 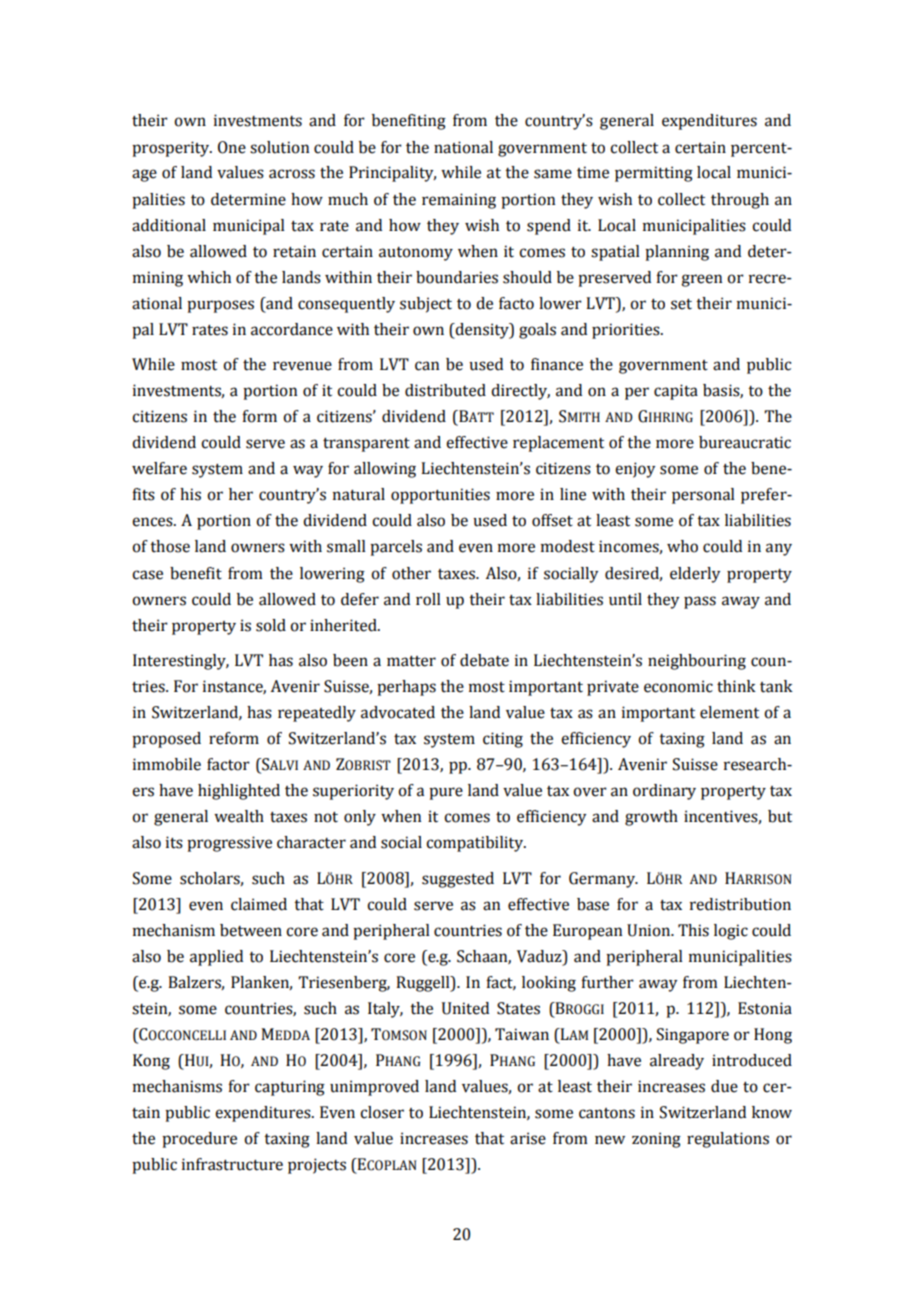 What do you see at coordinates (458, 880) in the document?
I see `suggested` at bounding box center [458, 880].
